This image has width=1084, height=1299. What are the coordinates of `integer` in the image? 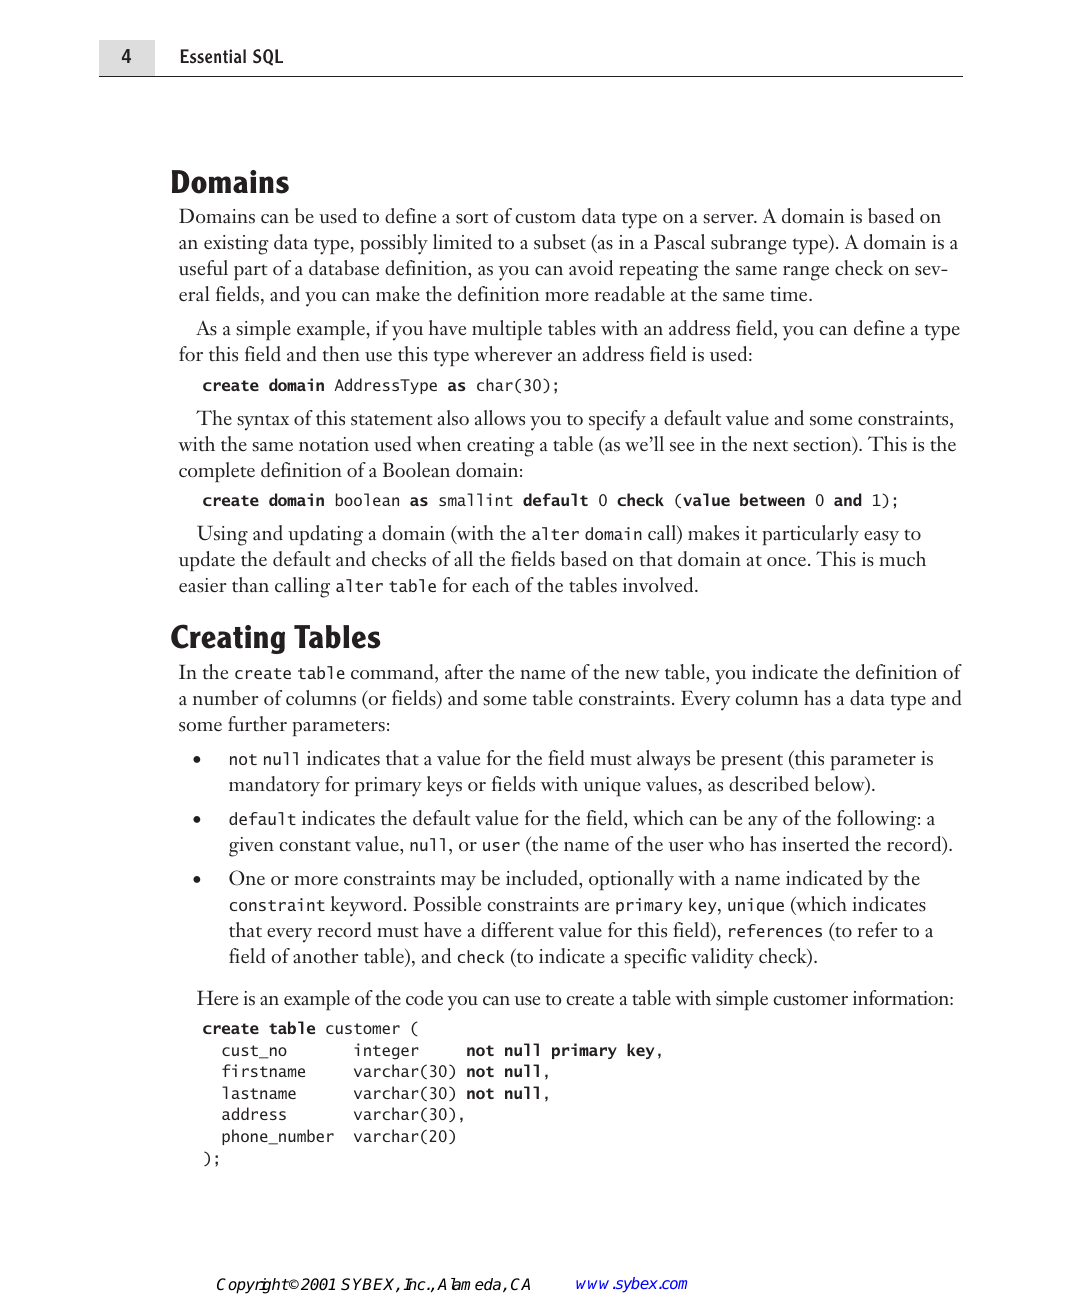 It's located at (386, 1051).
